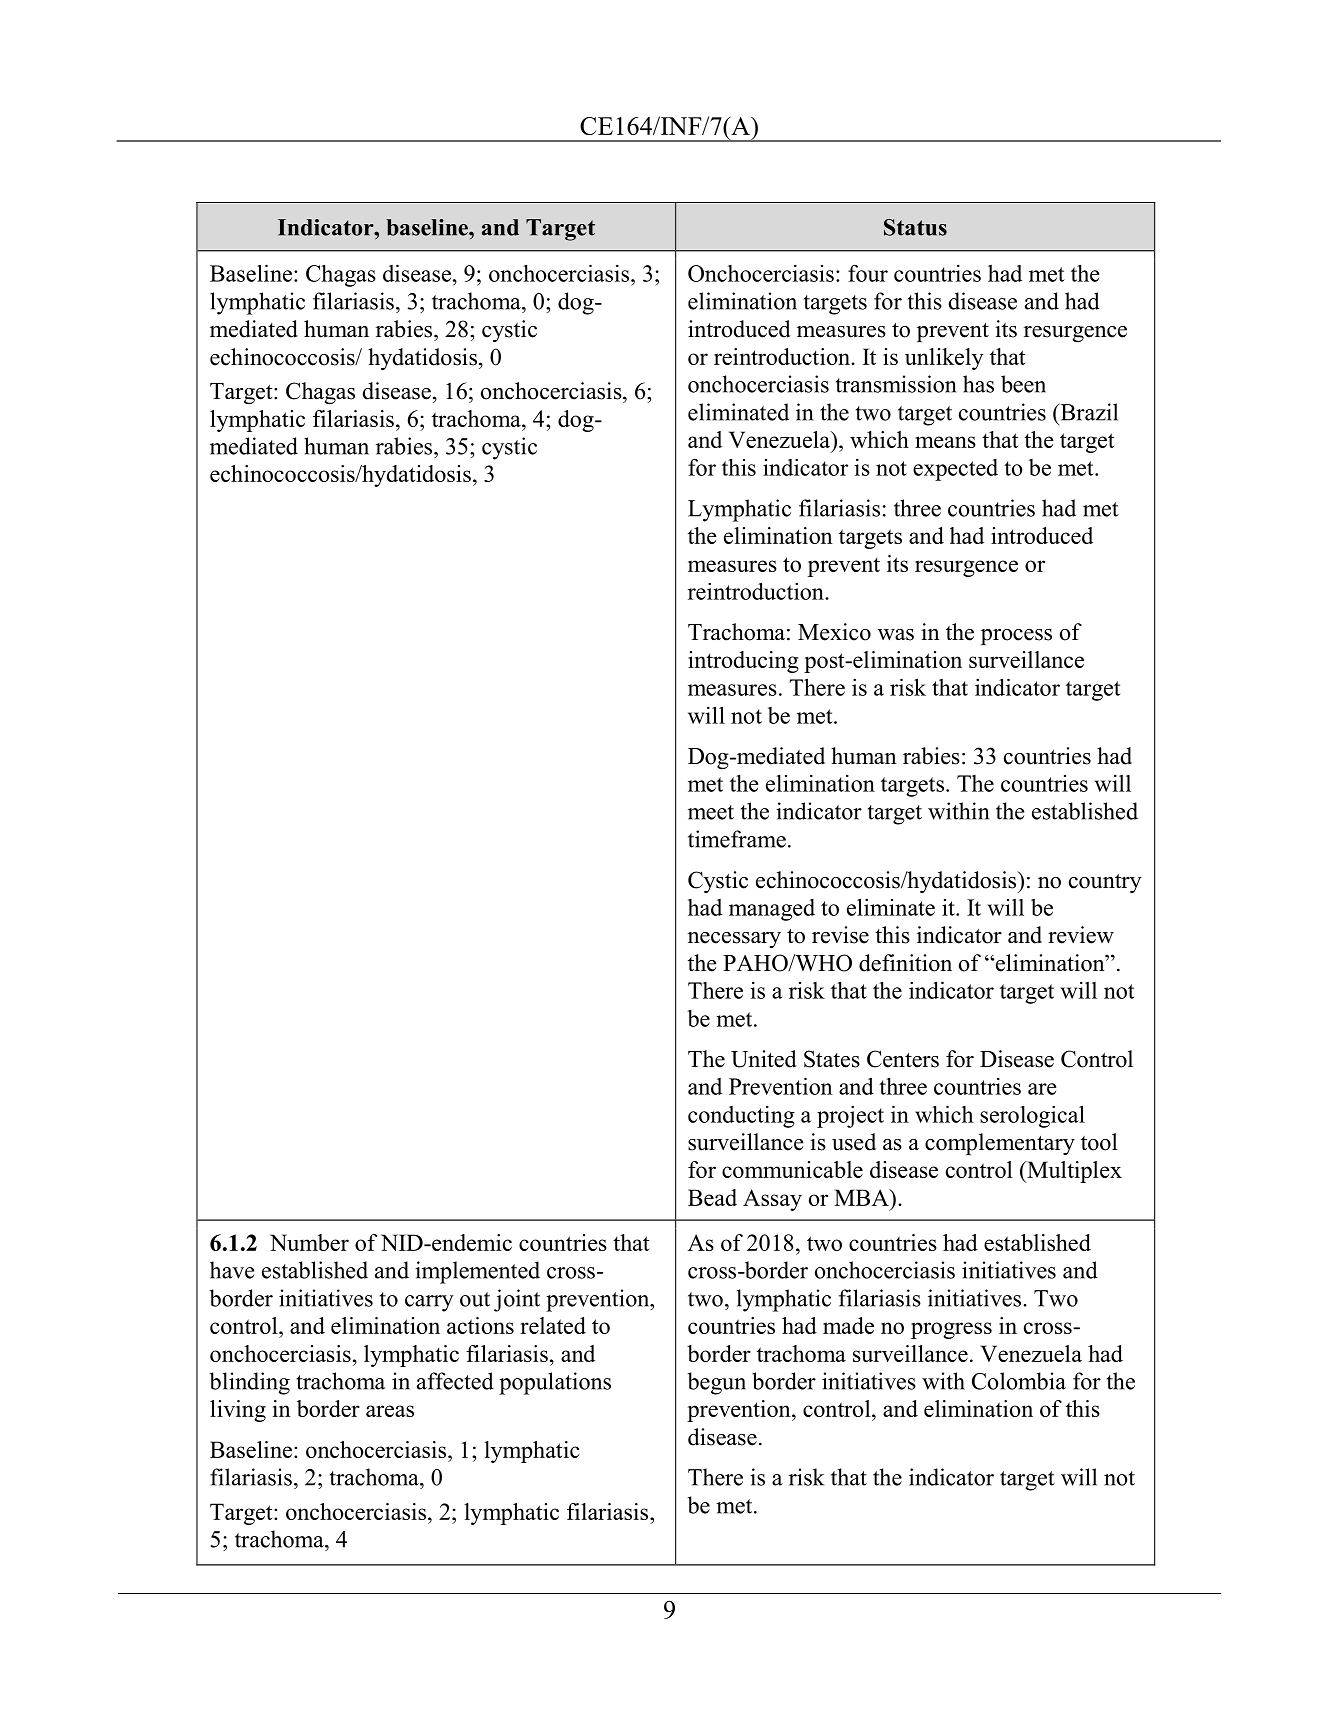  What do you see at coordinates (955, 470) in the screenshot?
I see `expected` at bounding box center [955, 470].
